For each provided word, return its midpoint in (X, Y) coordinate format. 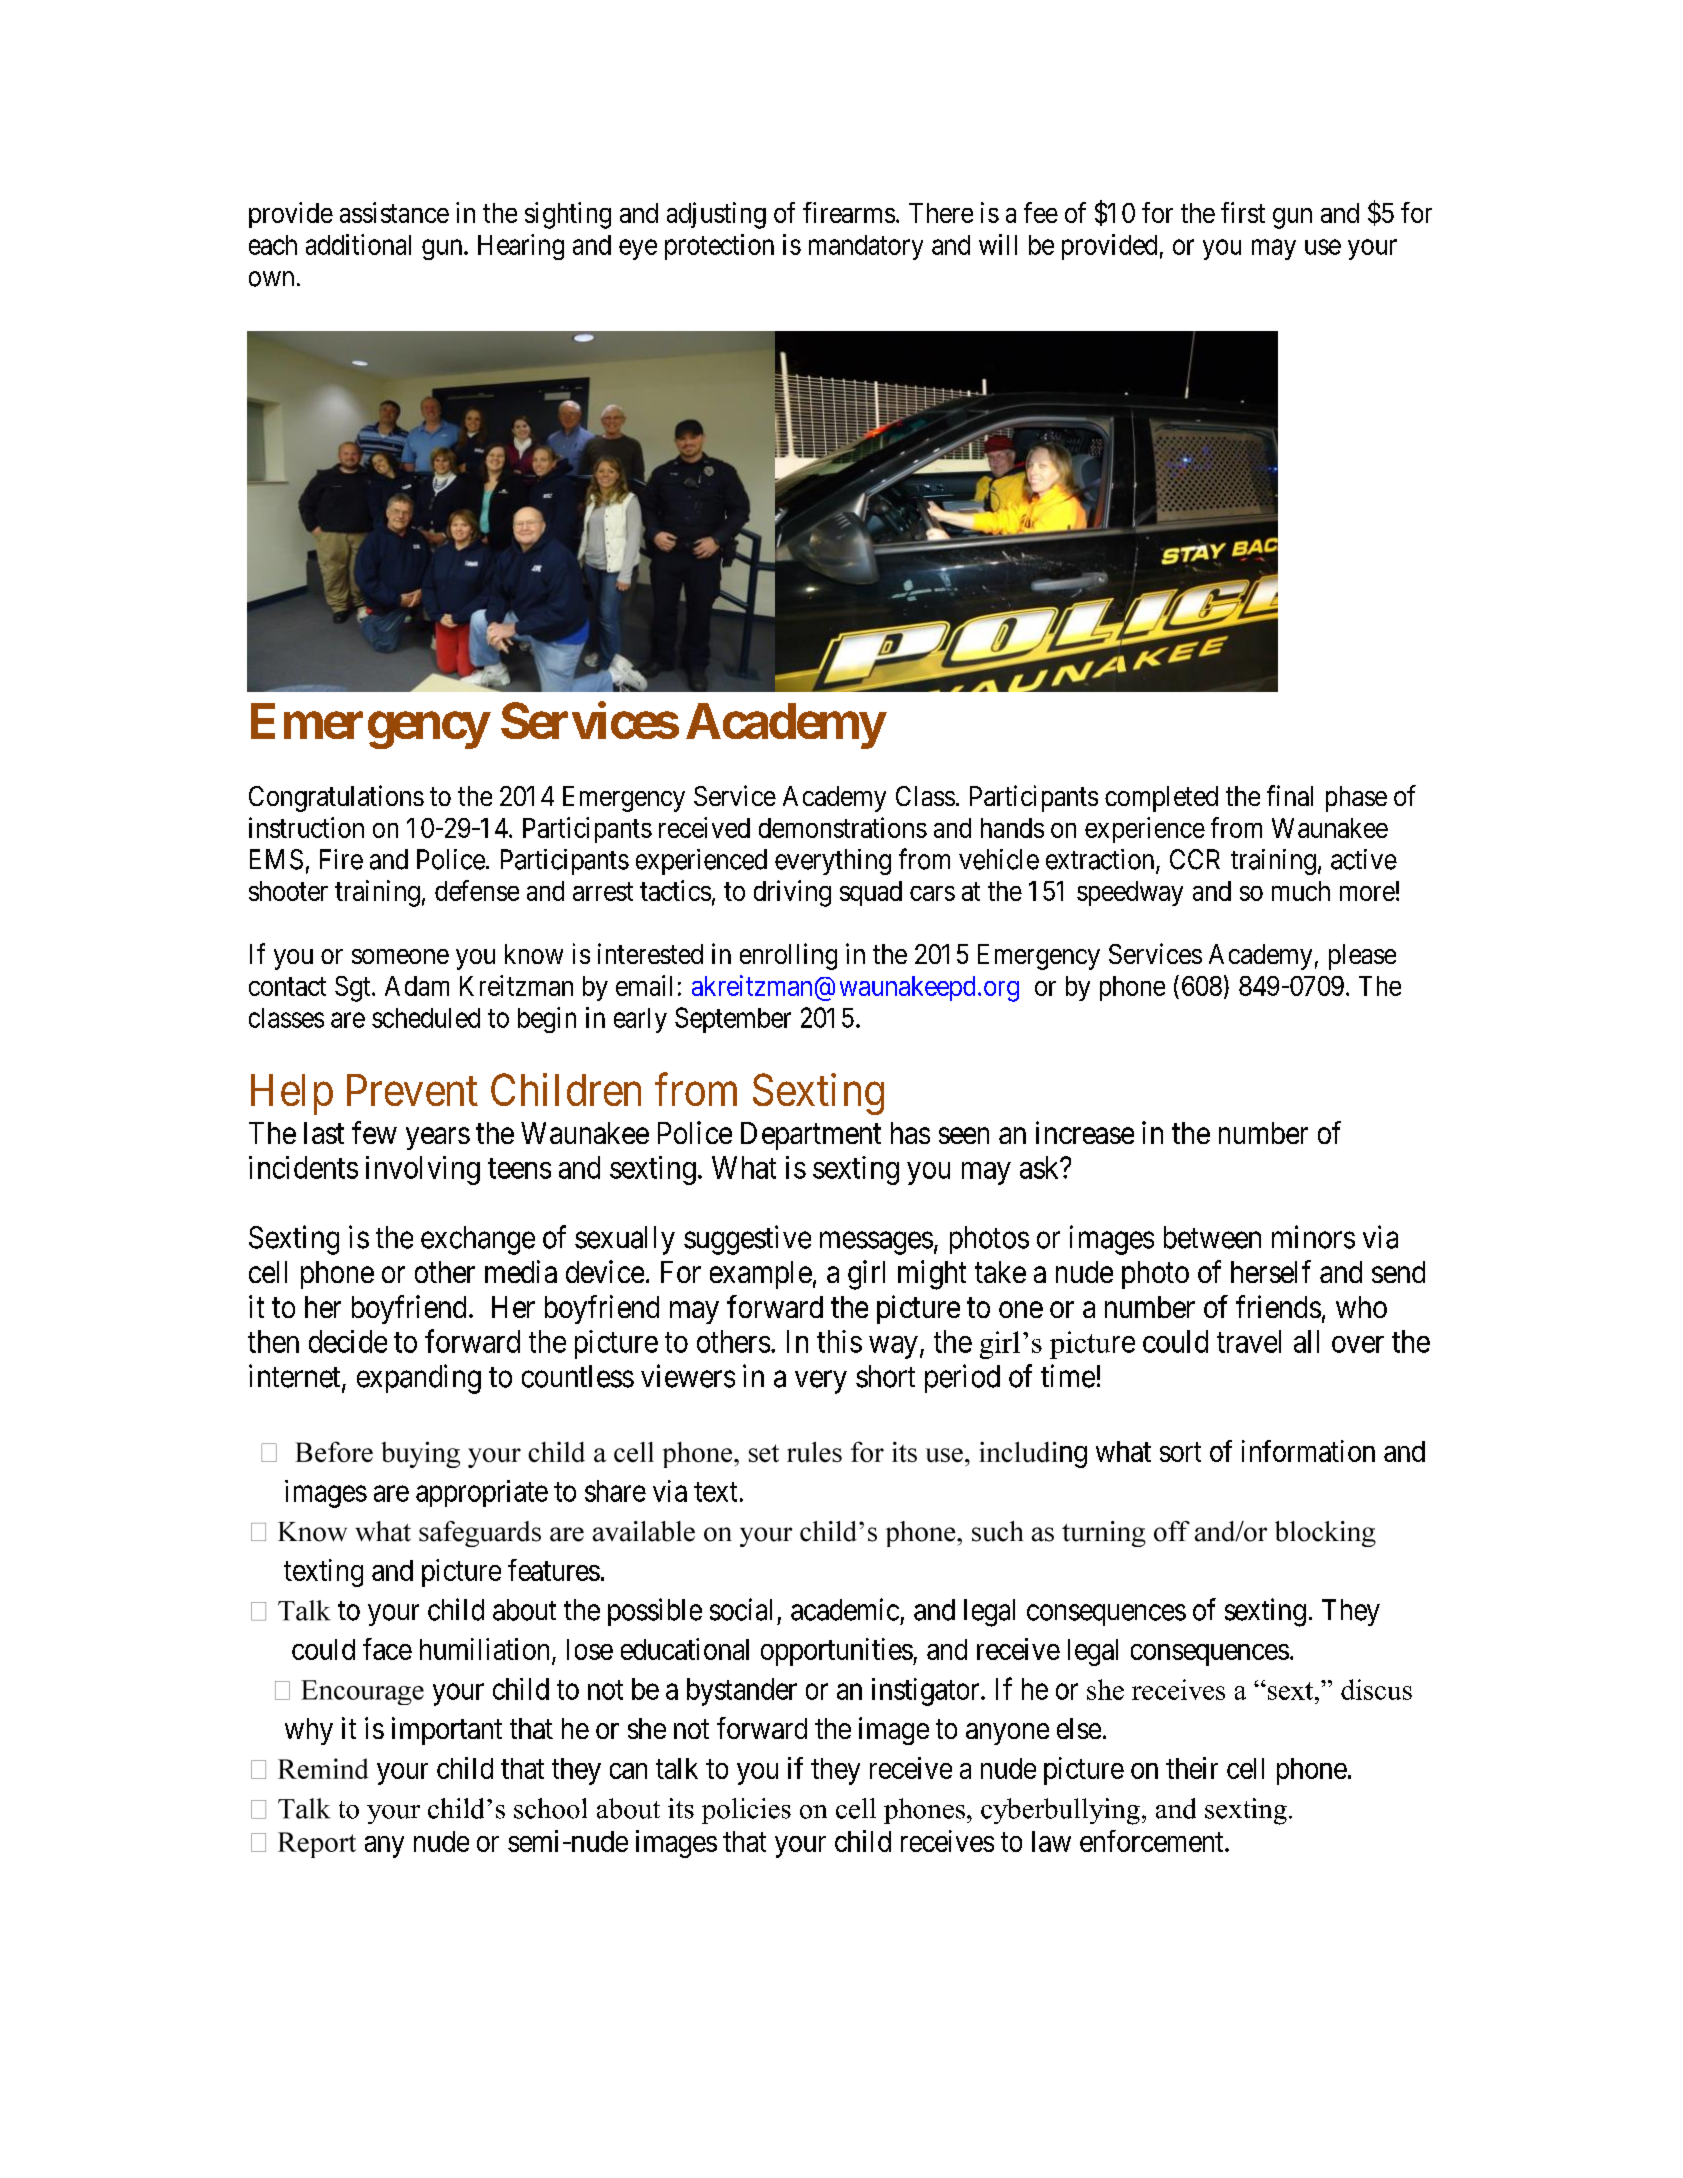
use (1323, 247)
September (733, 1020)
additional (358, 244)
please (1362, 957)
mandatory (866, 247)
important (447, 1731)
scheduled (426, 1018)
